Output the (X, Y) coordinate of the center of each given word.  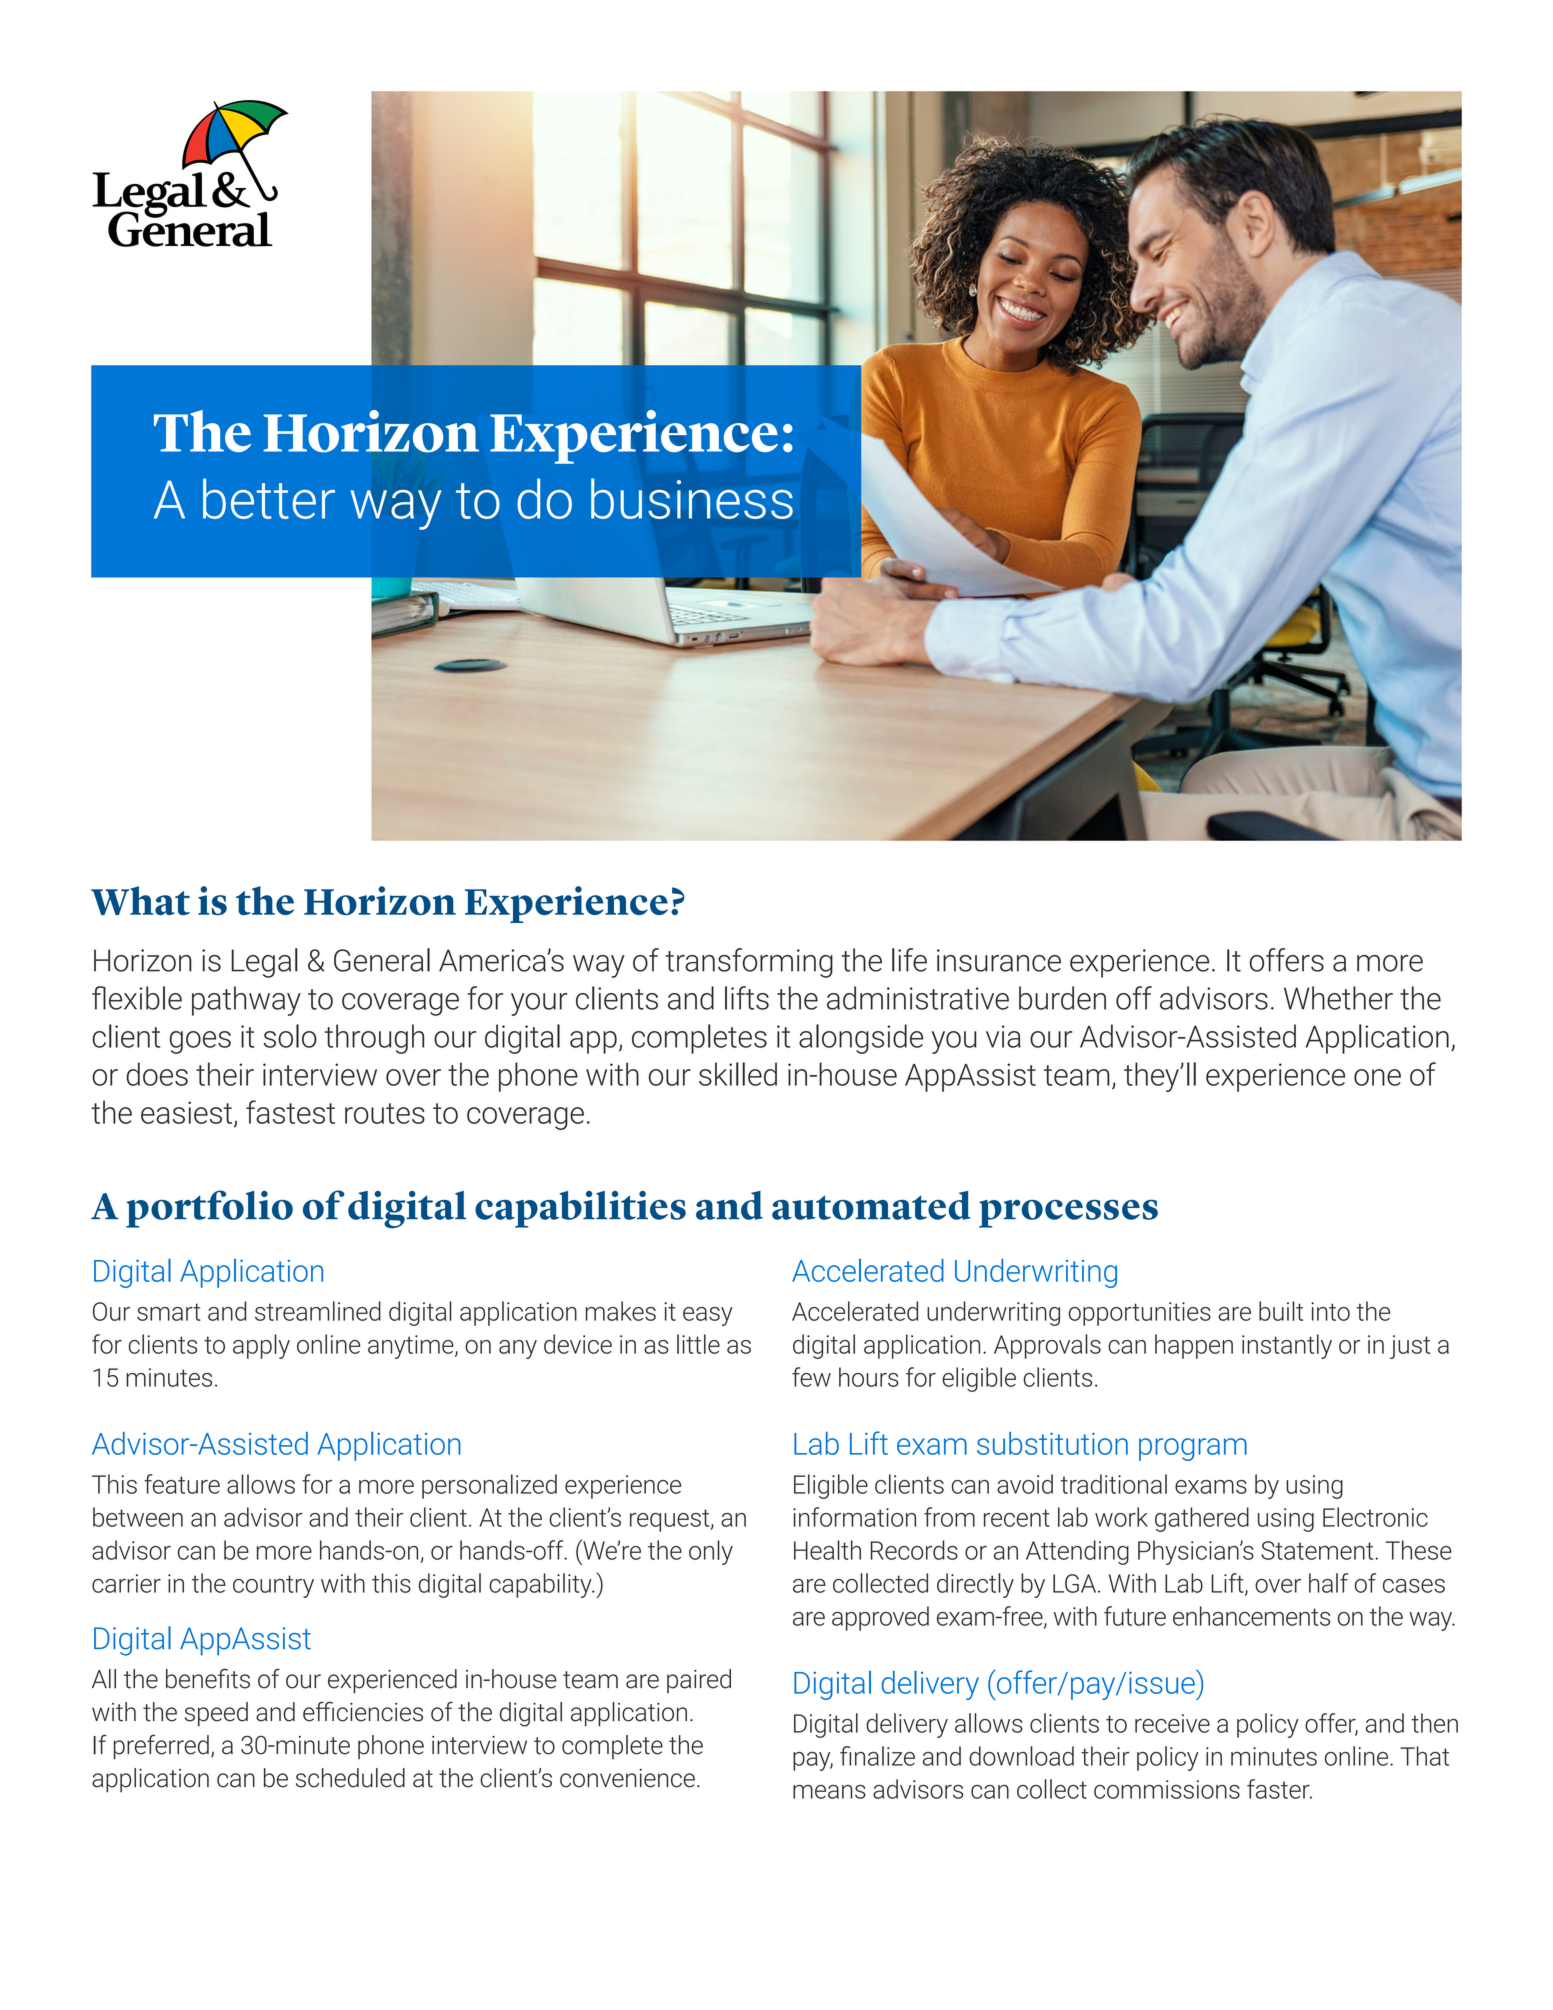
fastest (290, 1112)
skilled (738, 1074)
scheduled (350, 1778)
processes (1068, 1214)
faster (1279, 1789)
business (692, 498)
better (269, 498)
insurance (999, 960)
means (829, 1792)
